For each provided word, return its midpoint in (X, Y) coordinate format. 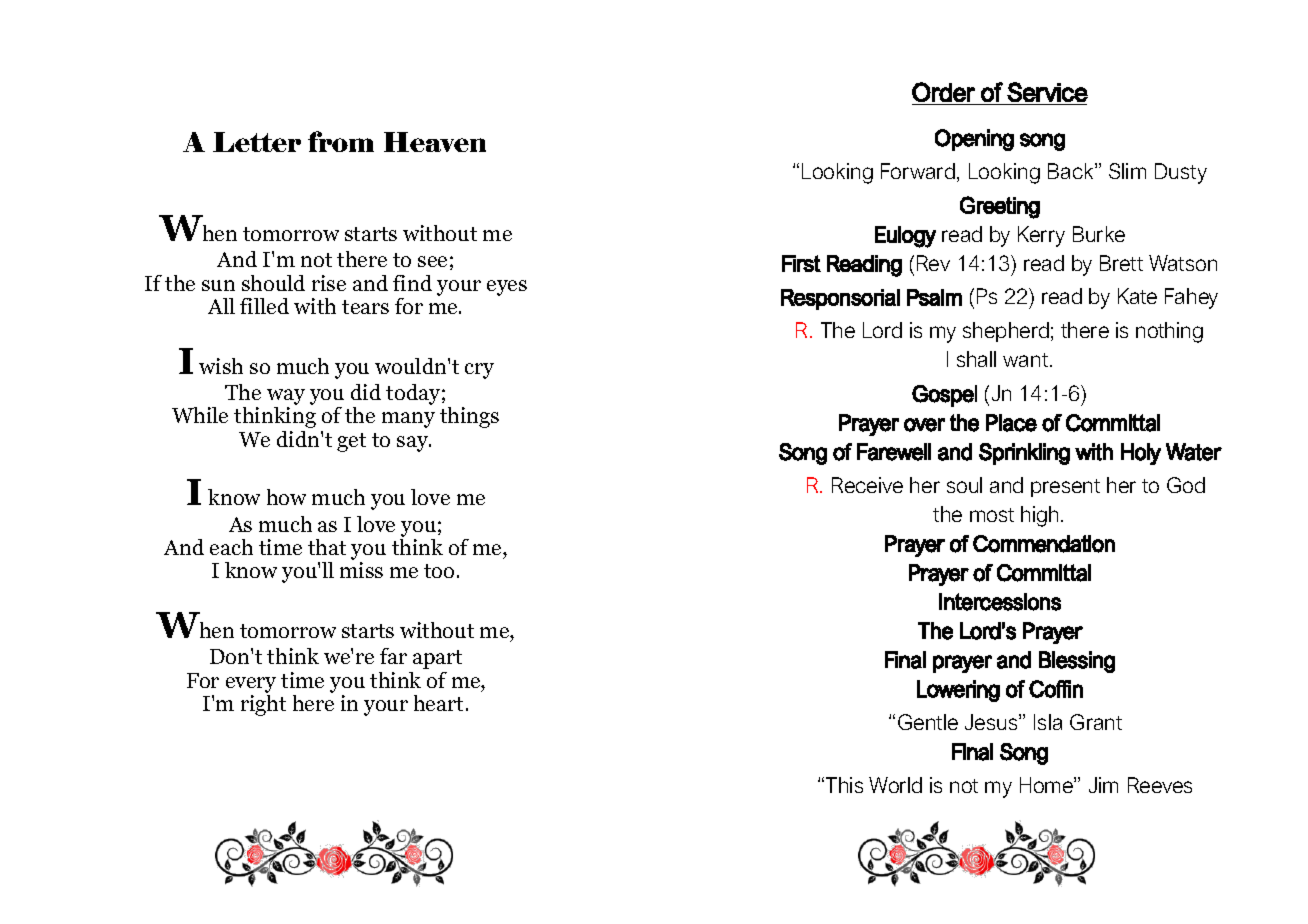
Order (943, 92)
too (439, 571)
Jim (1103, 785)
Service (1047, 92)
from (341, 141)
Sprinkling (1024, 454)
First (801, 263)
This (844, 785)
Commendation (1044, 544)
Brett (1121, 263)
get (351, 442)
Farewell (894, 452)
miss (361, 570)
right (263, 704)
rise (329, 283)
